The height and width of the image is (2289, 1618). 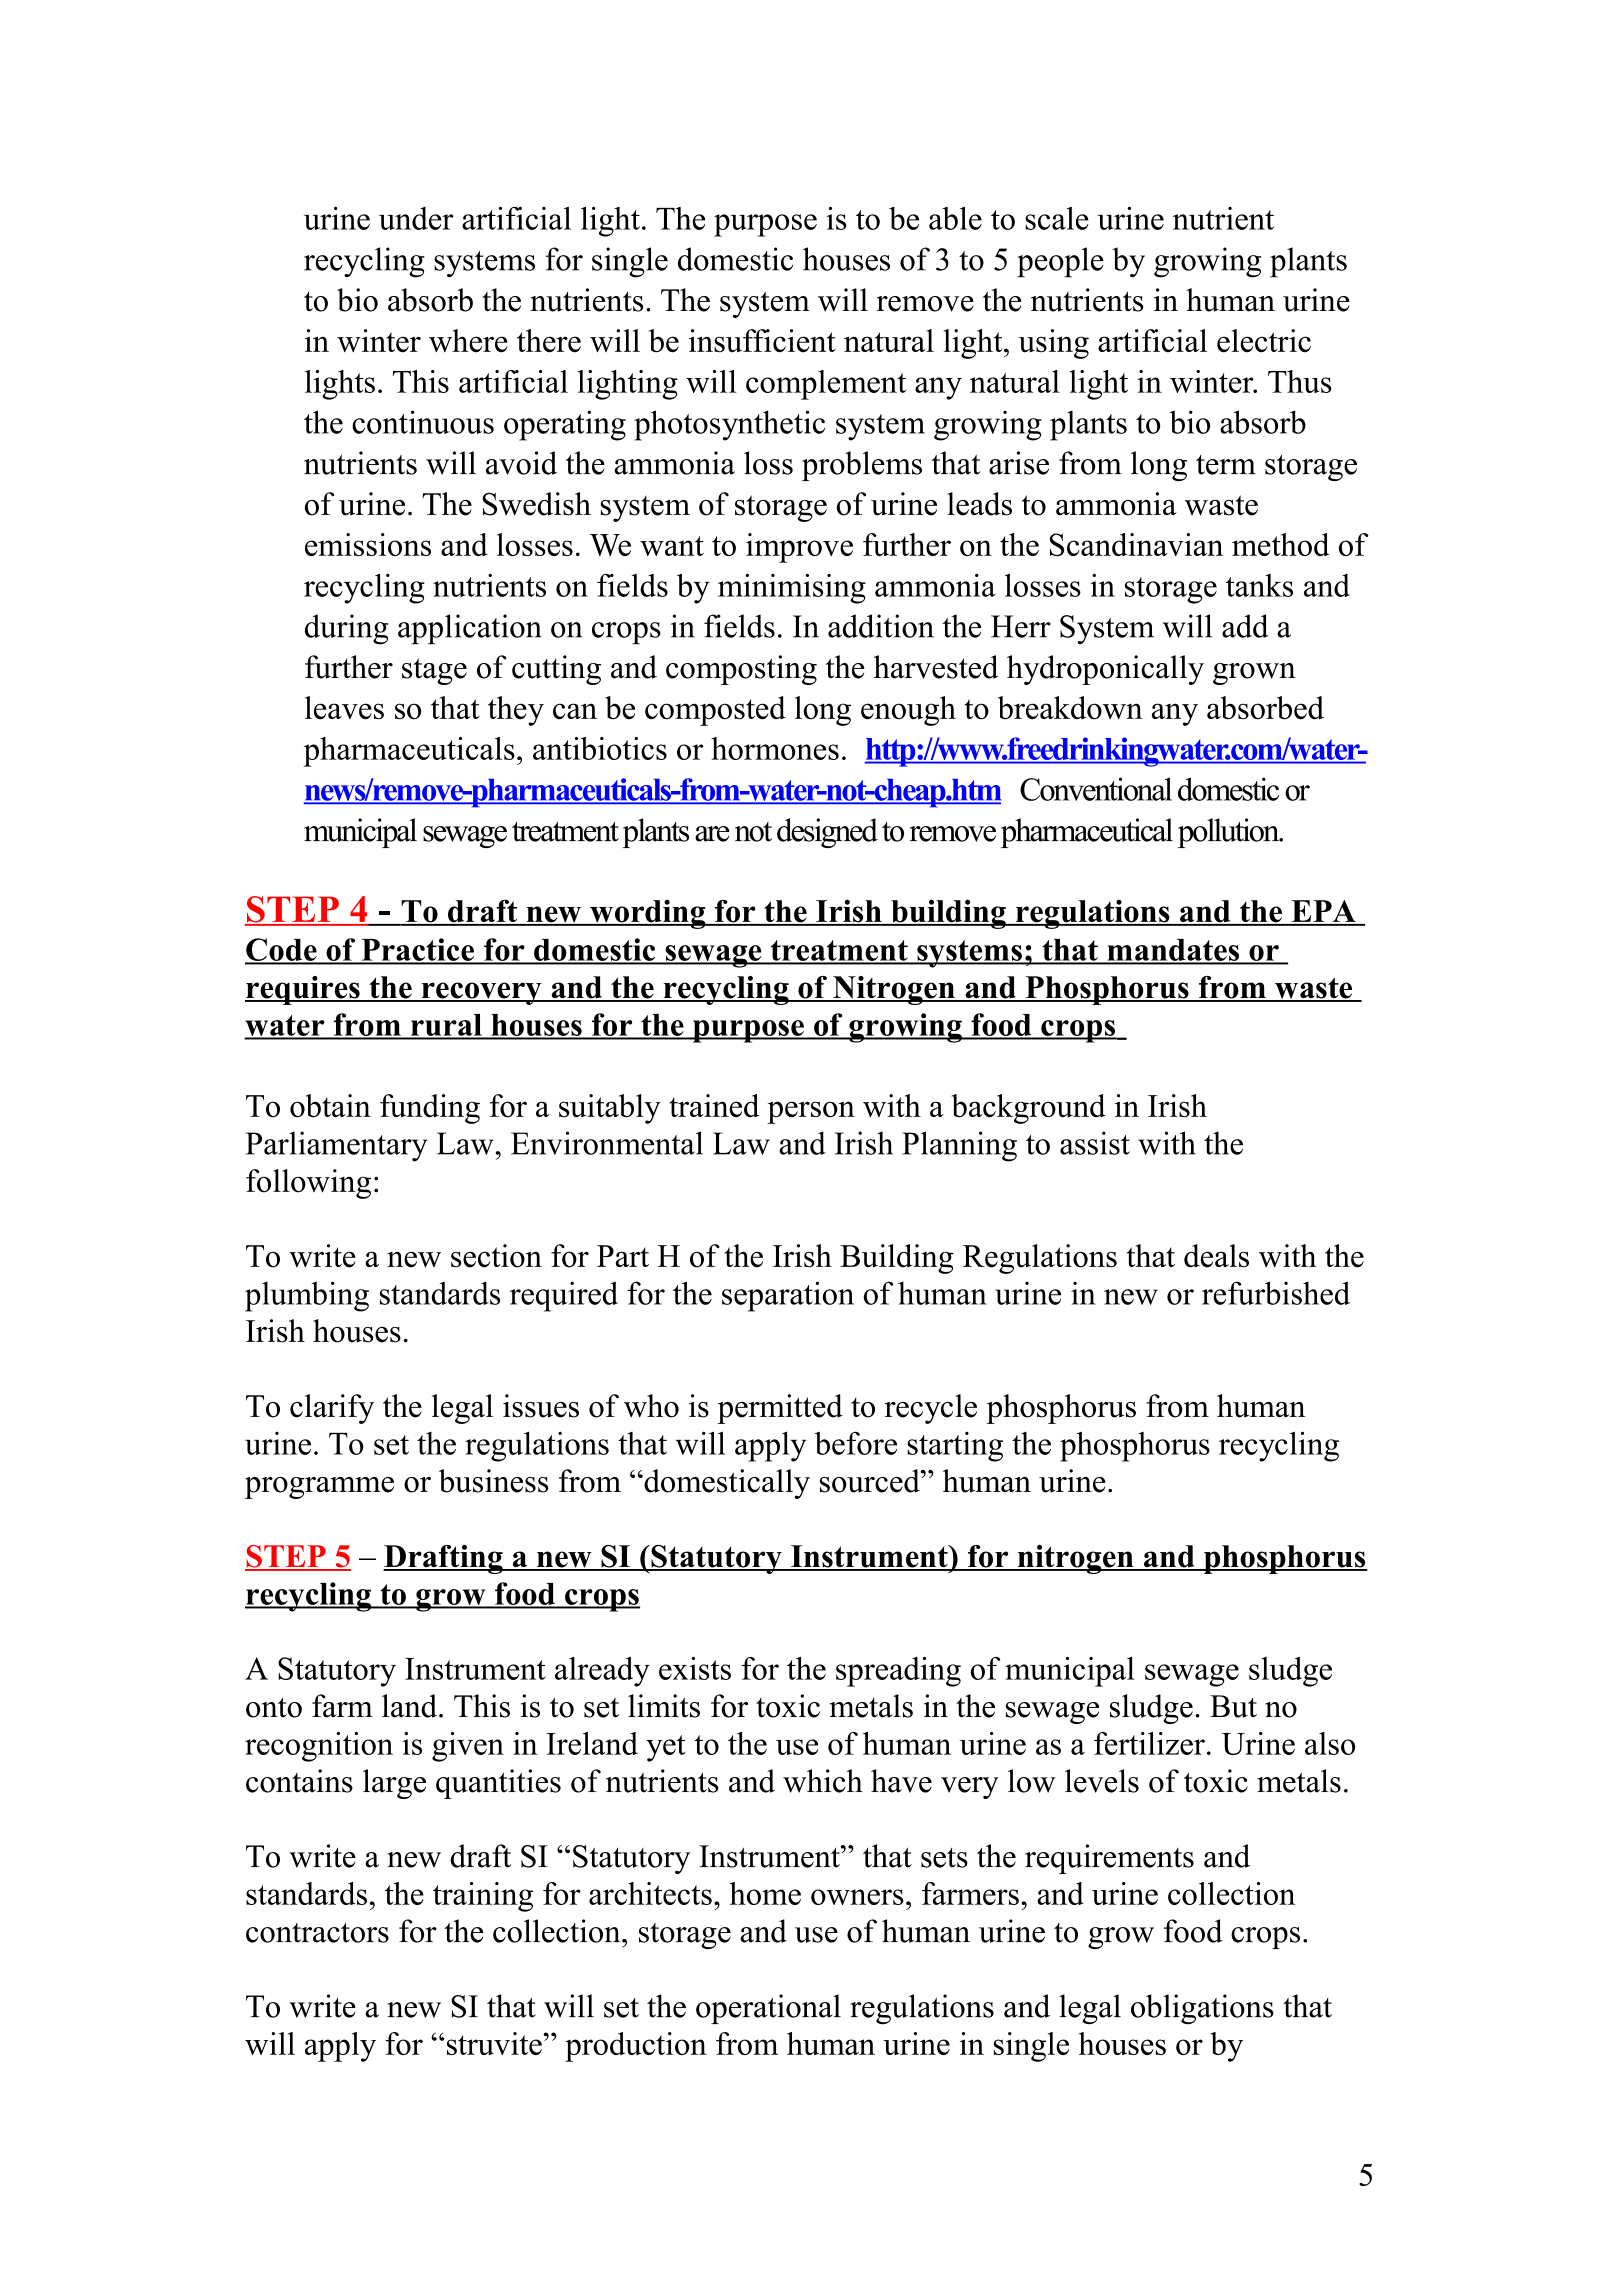 I want to click on leaves, so click(x=344, y=708).
